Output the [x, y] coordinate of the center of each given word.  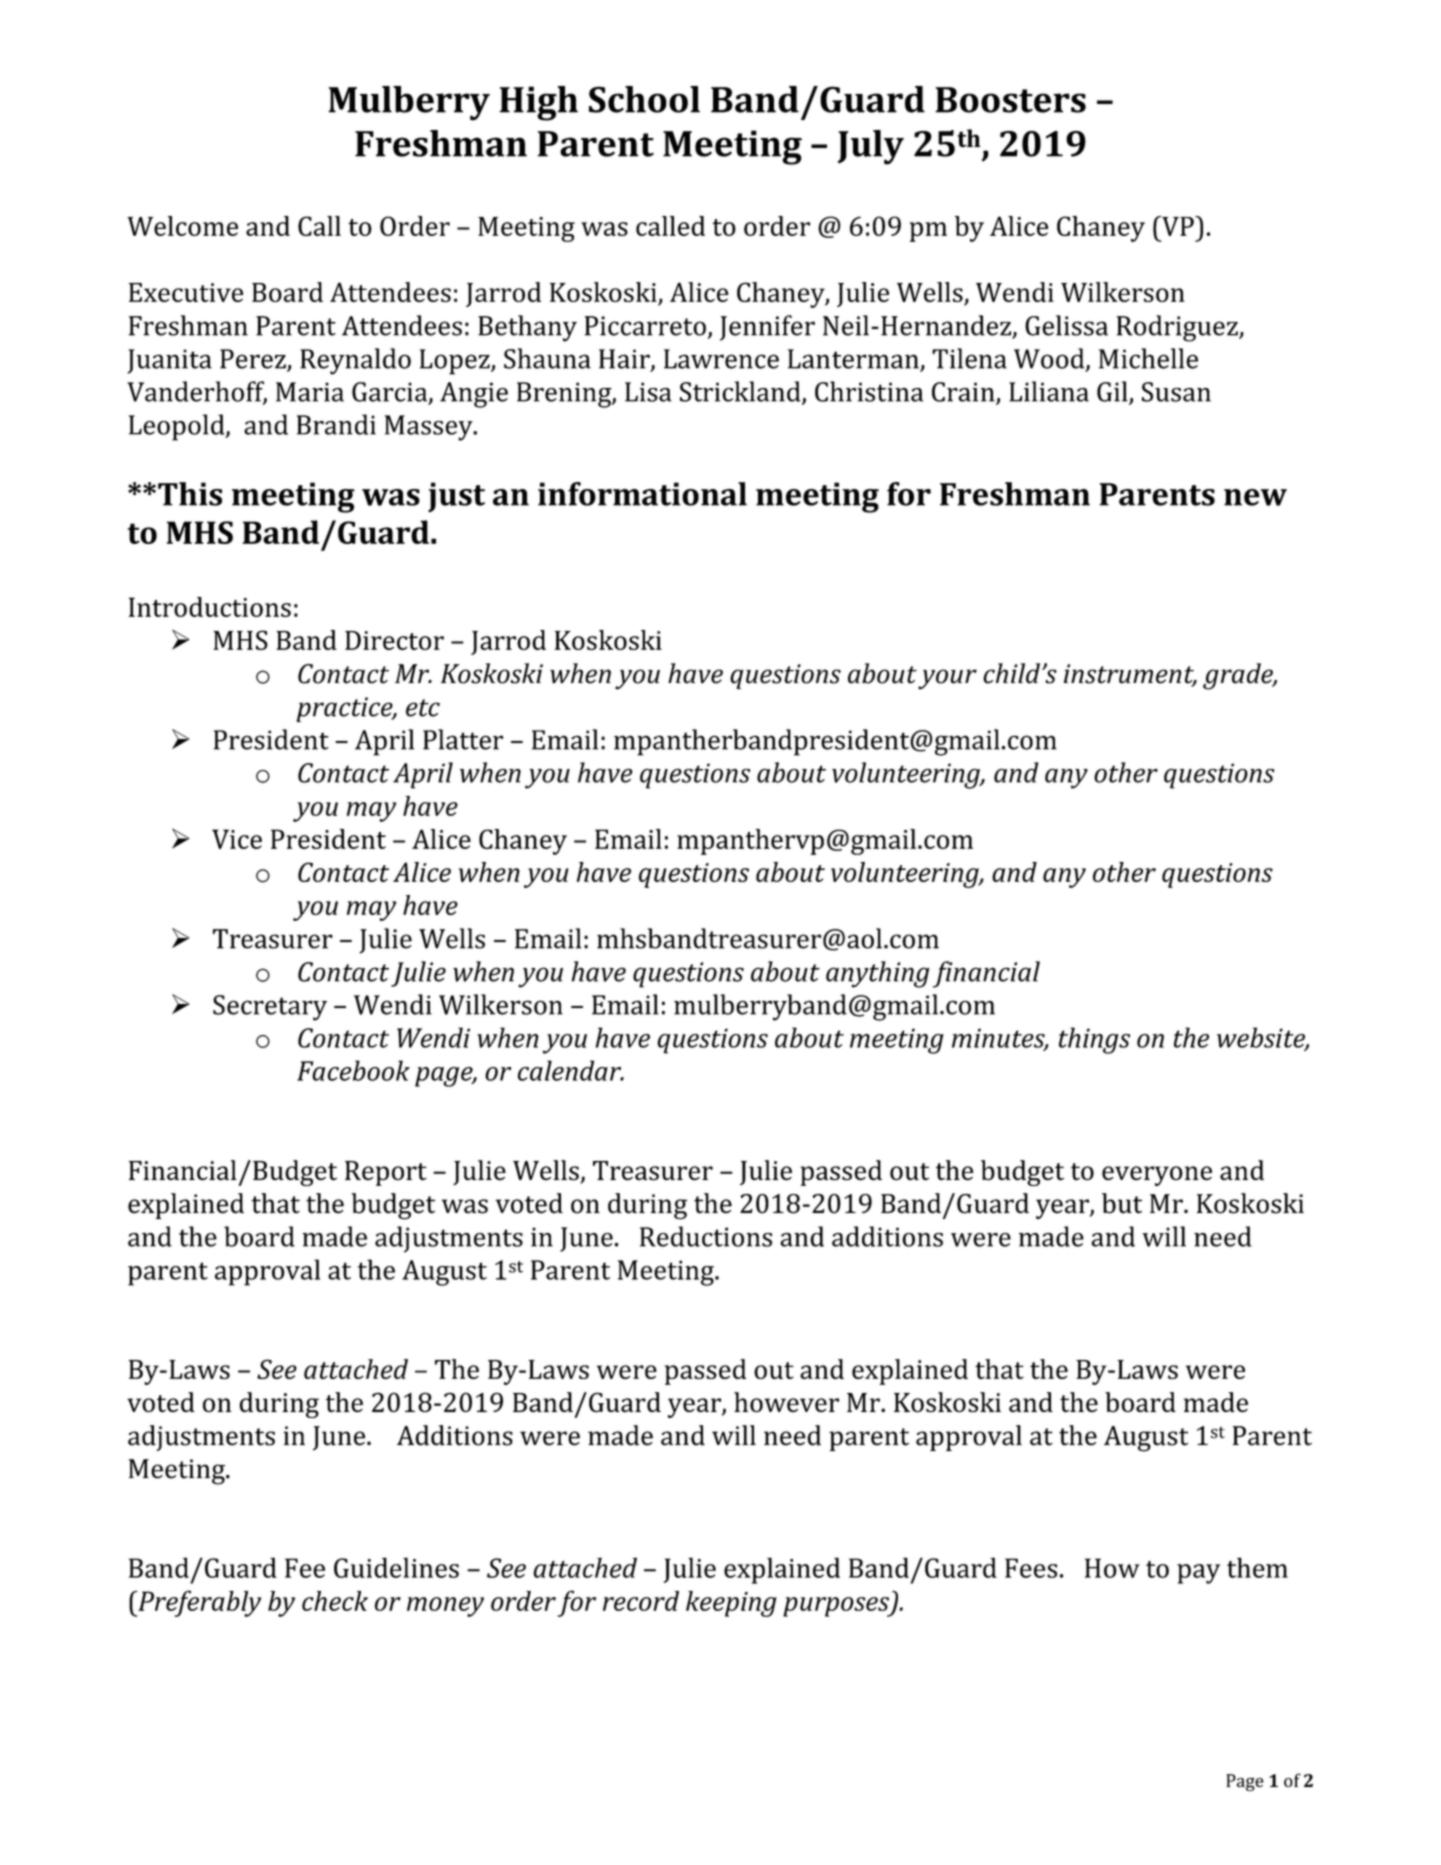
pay [1198, 1574]
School [644, 99]
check [335, 1601]
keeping [731, 1604]
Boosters [1010, 100]
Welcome [182, 226]
